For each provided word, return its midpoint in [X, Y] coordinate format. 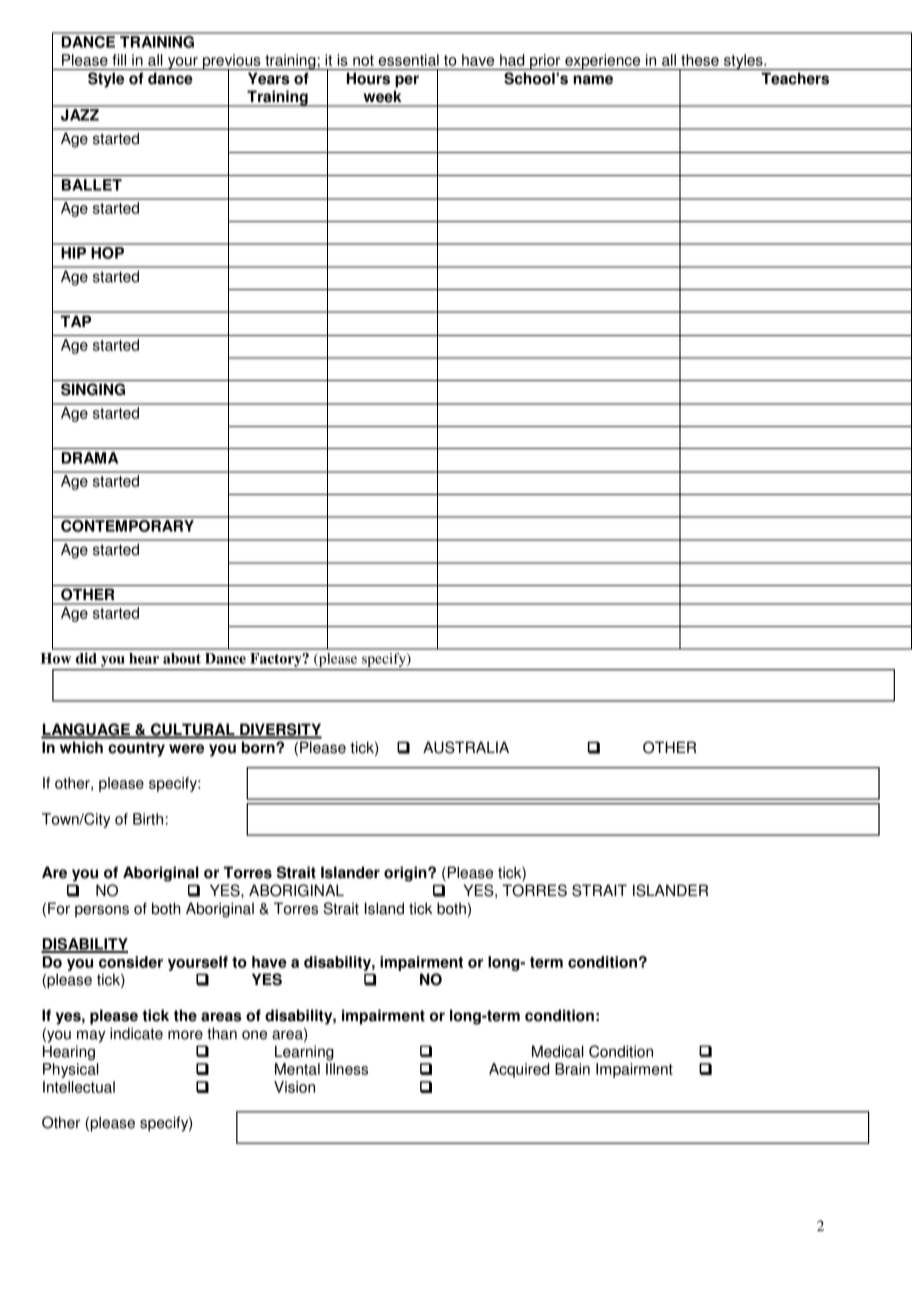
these [700, 60]
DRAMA [90, 458]
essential [408, 60]
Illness [347, 1069]
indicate [136, 1033]
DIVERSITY [280, 730]
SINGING [93, 389]
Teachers [795, 78]
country [136, 749]
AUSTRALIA [466, 747]
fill [119, 60]
